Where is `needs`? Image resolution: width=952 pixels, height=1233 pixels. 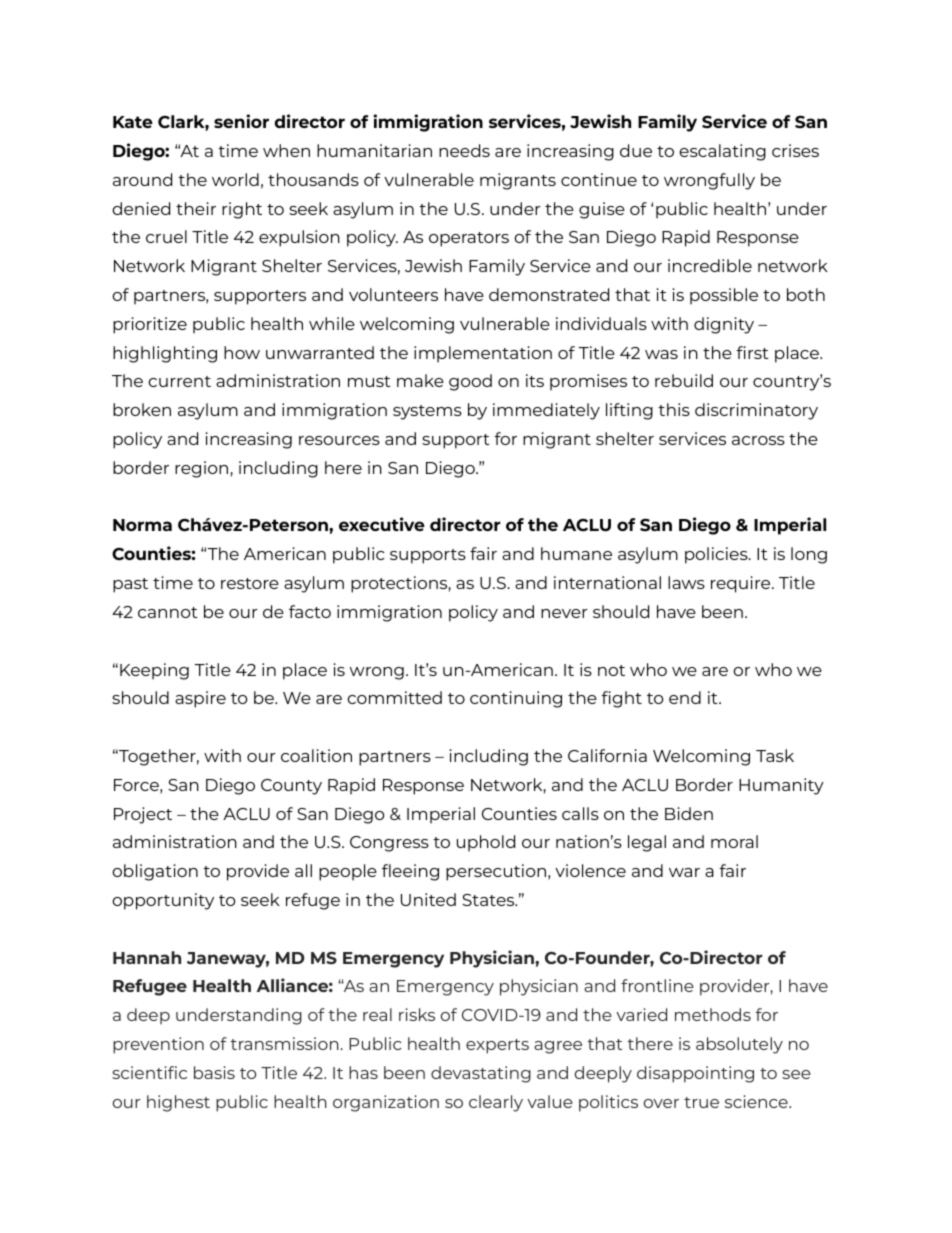 needs is located at coordinates (464, 150).
